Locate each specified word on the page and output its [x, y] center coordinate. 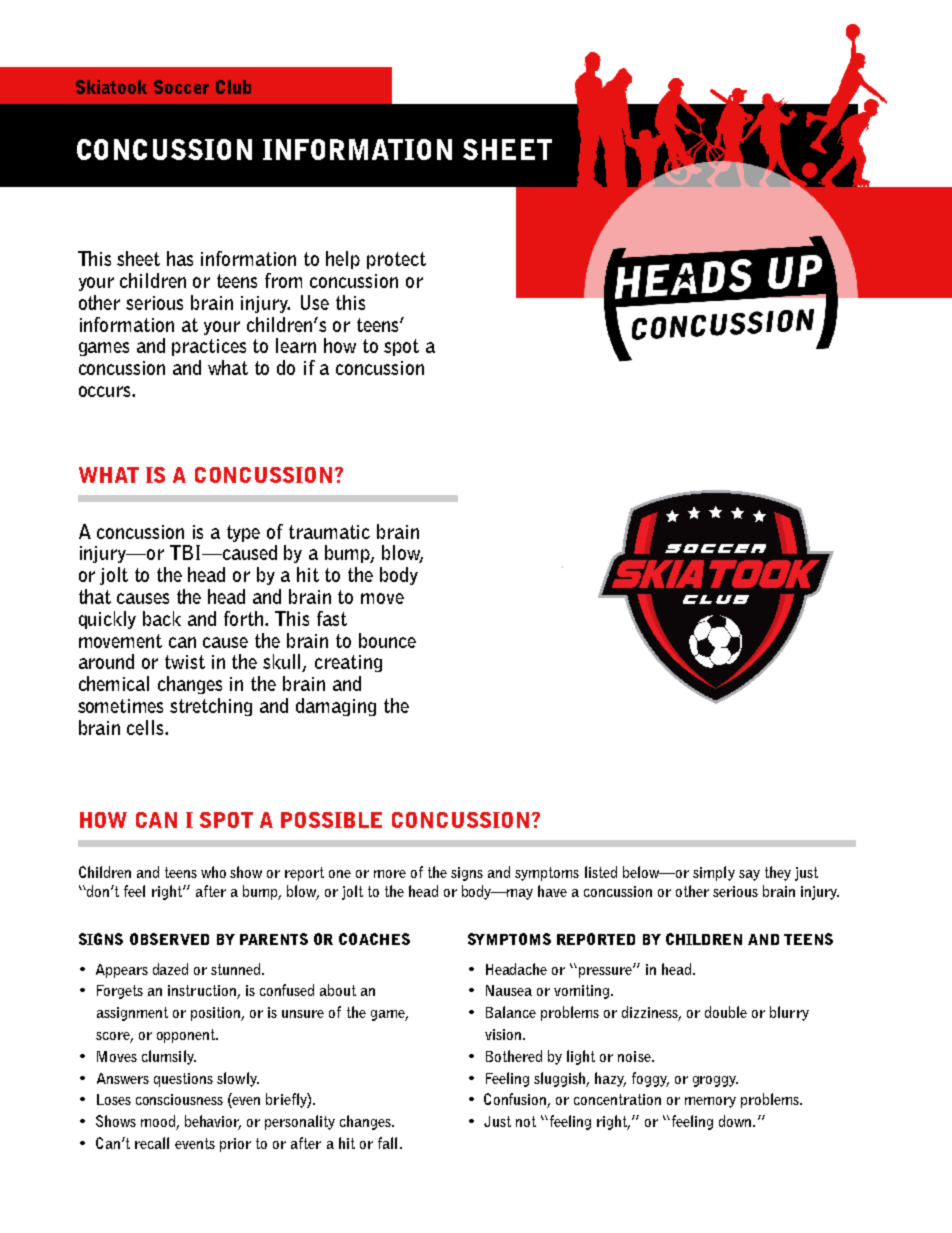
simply [714, 873]
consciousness [179, 1099]
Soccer [181, 87]
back [162, 618]
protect [396, 260]
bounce [387, 640]
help [343, 260]
